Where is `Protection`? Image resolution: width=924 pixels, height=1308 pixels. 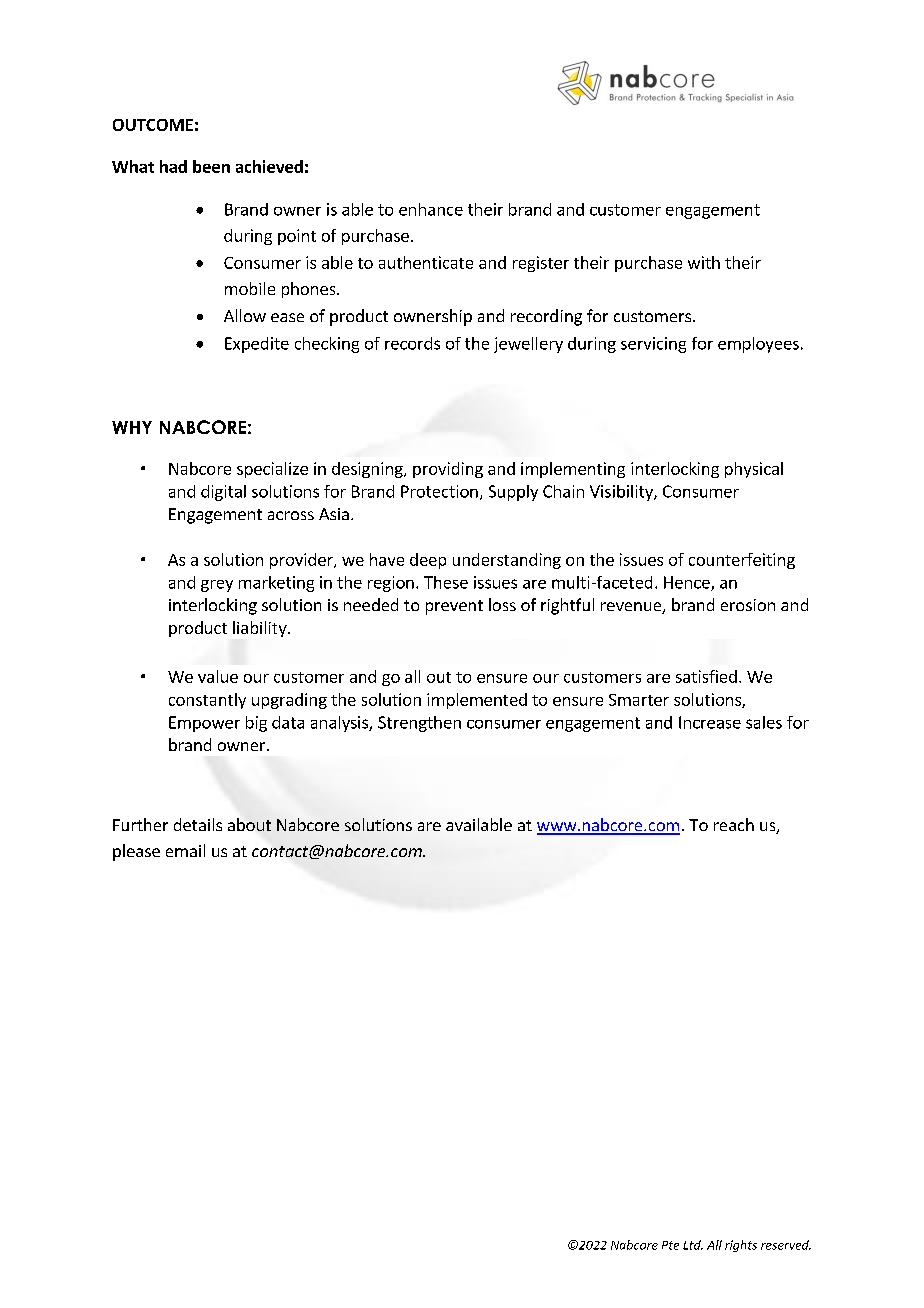 Protection is located at coordinates (439, 491).
